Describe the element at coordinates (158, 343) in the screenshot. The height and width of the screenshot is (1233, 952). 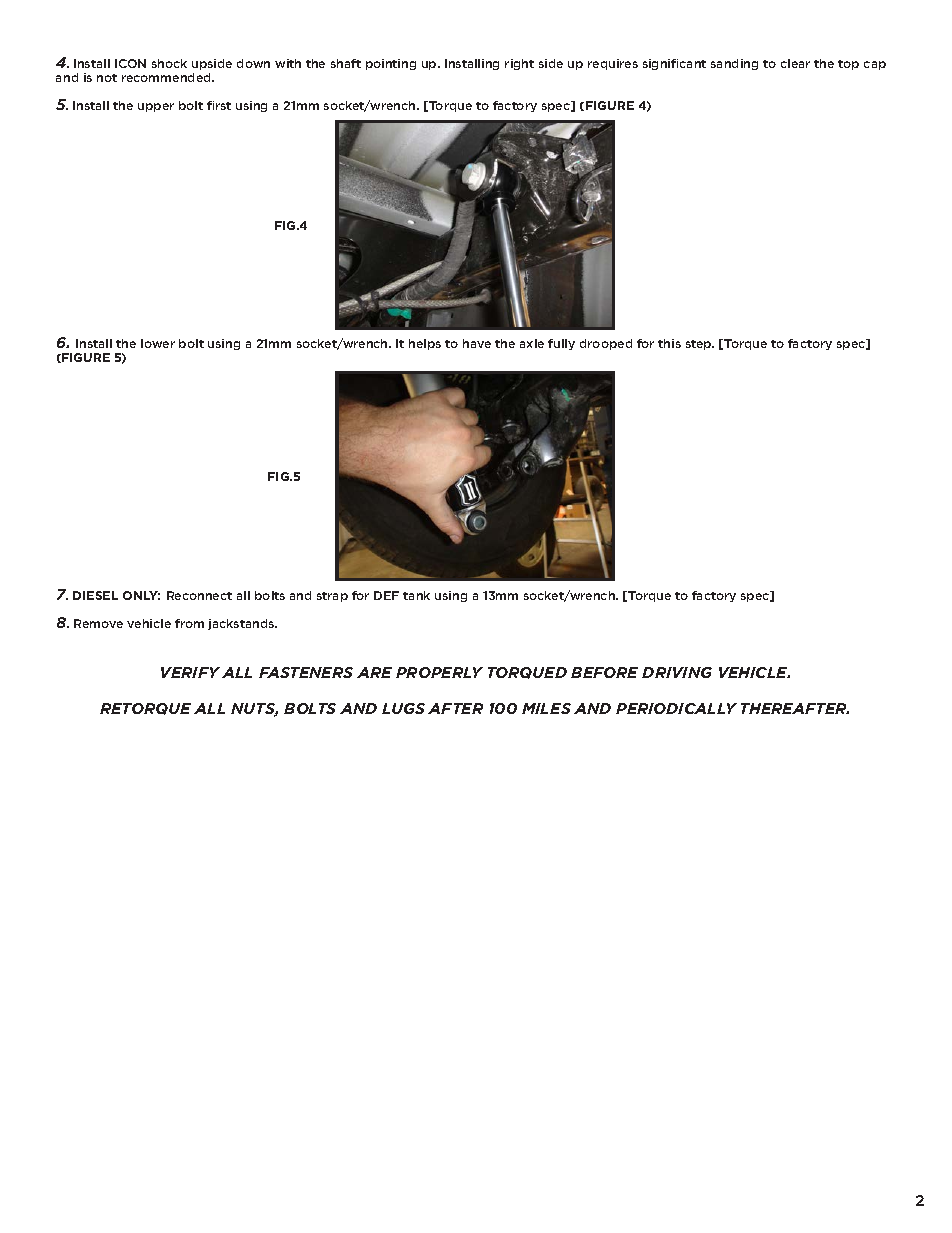
I see `lower` at that location.
